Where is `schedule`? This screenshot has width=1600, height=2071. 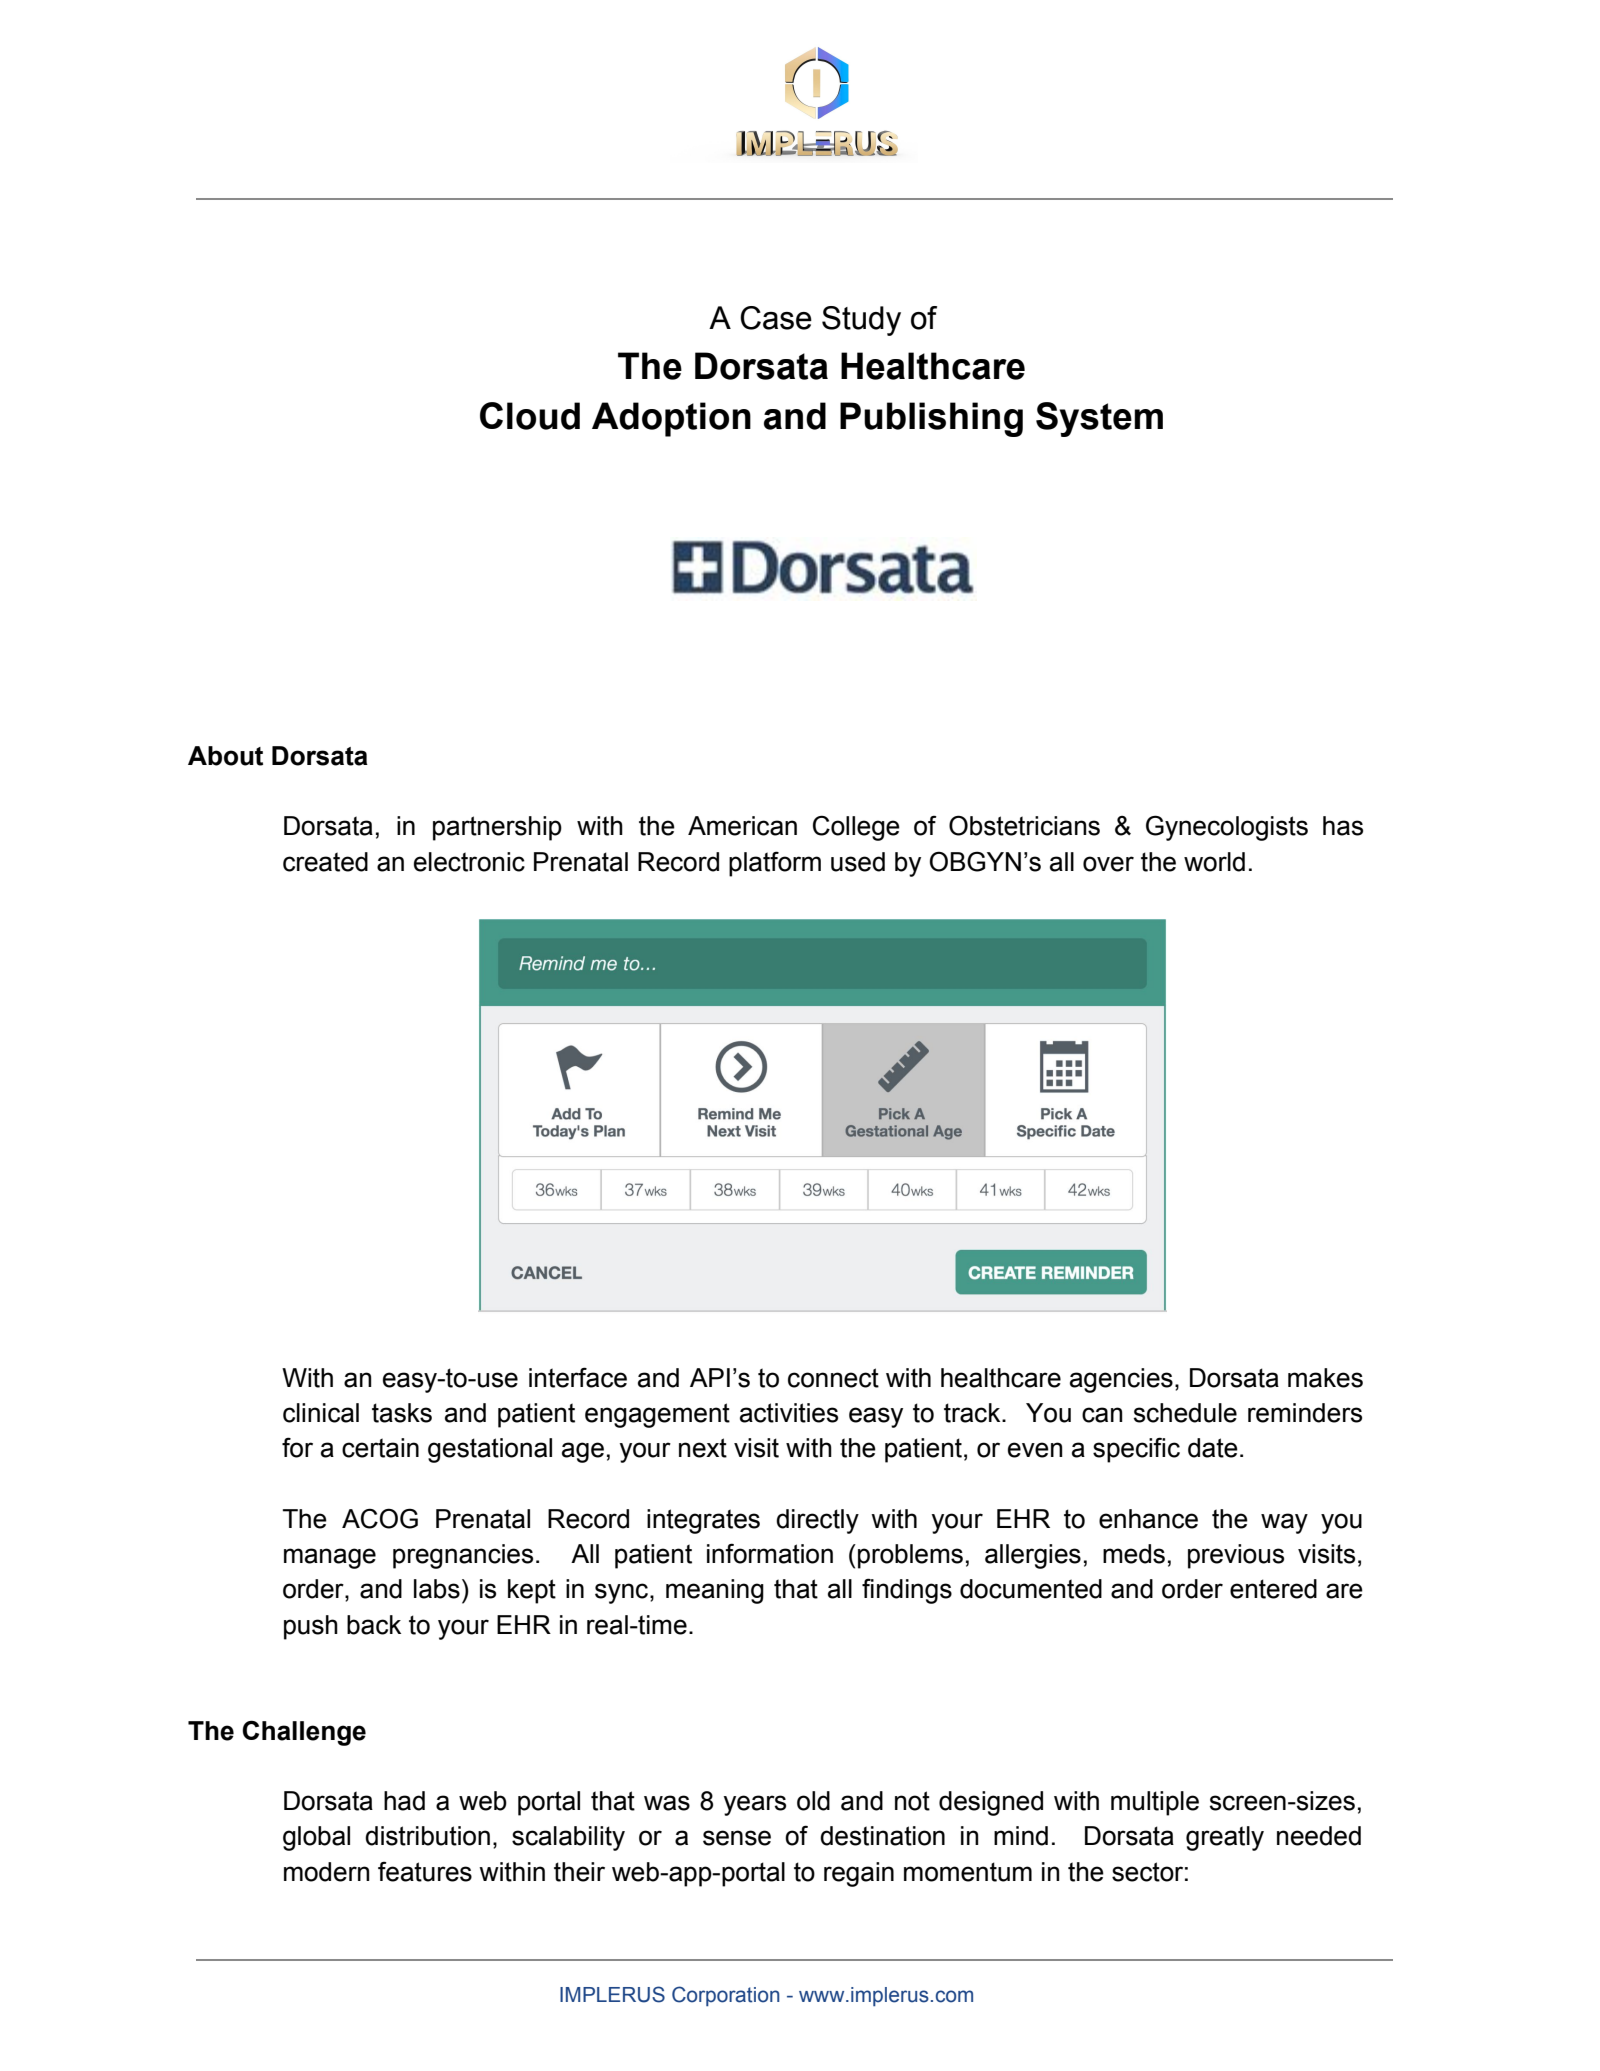 schedule is located at coordinates (1185, 1413).
